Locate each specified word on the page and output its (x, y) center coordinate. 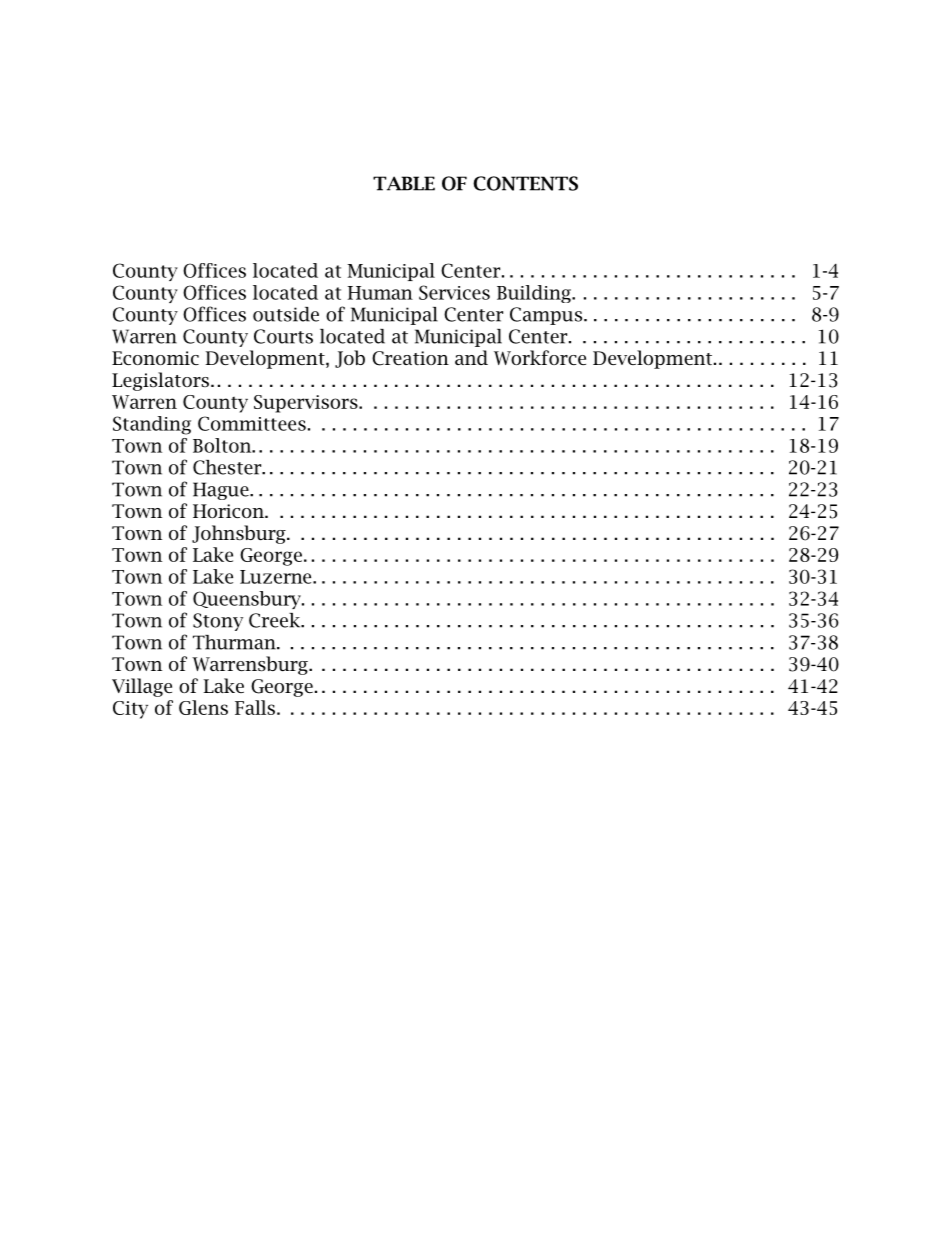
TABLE (404, 183)
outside (286, 314)
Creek (276, 620)
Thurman (235, 642)
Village (142, 687)
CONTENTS (525, 183)
